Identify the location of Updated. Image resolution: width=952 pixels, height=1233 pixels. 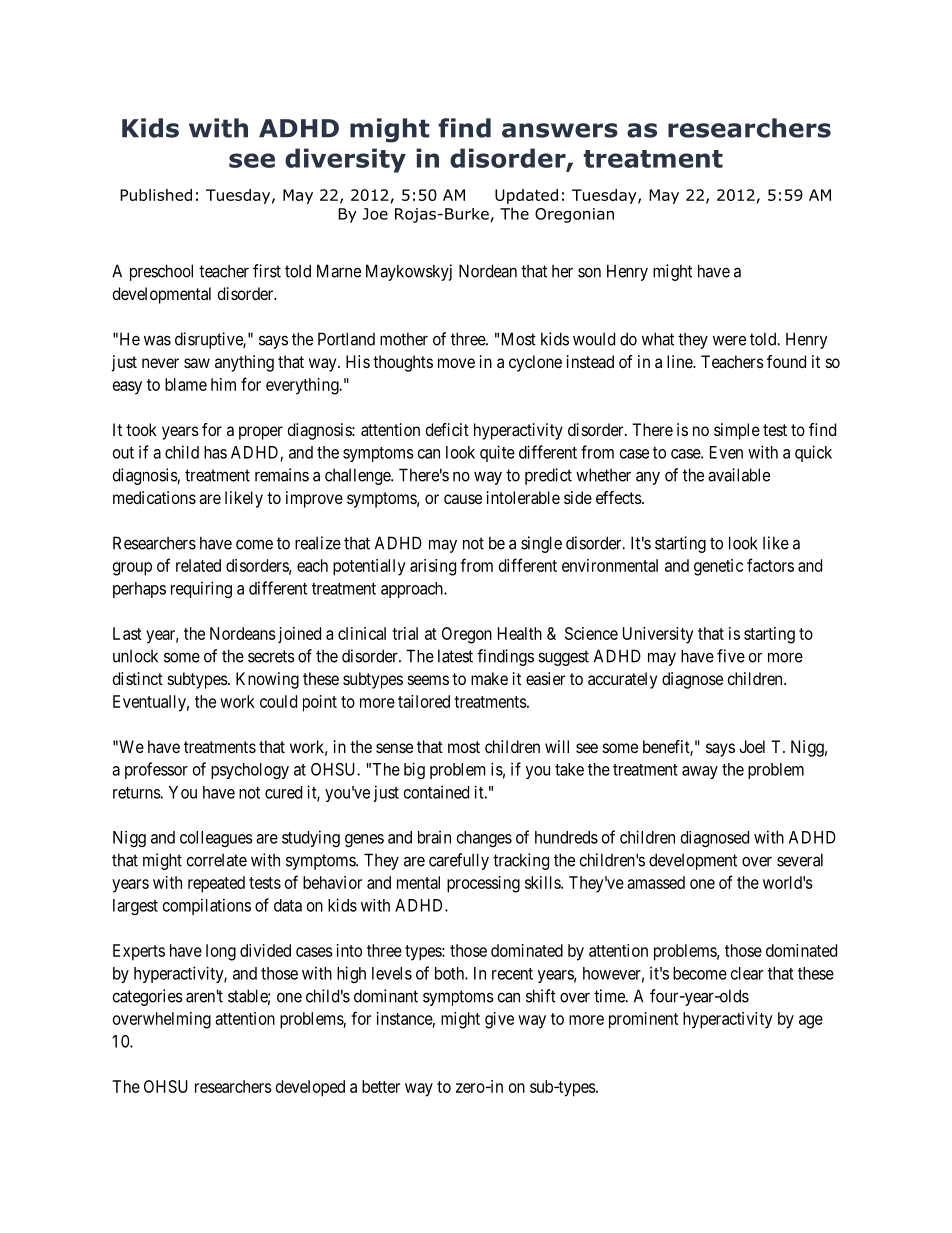
(526, 196).
